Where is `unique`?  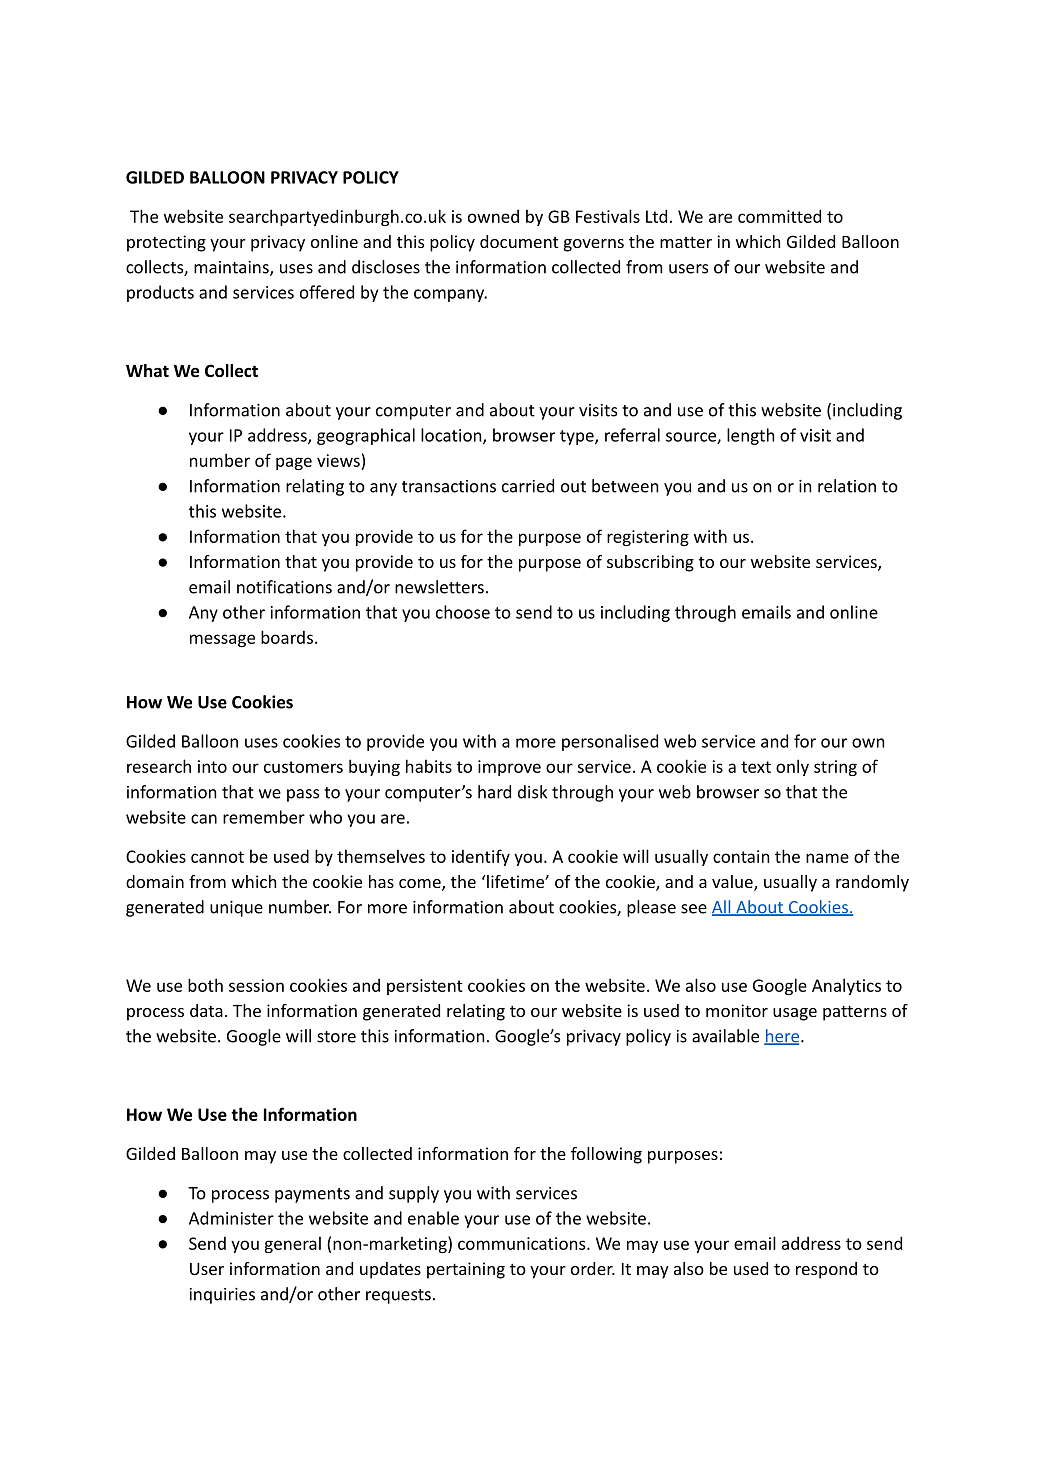 unique is located at coordinates (236, 909).
